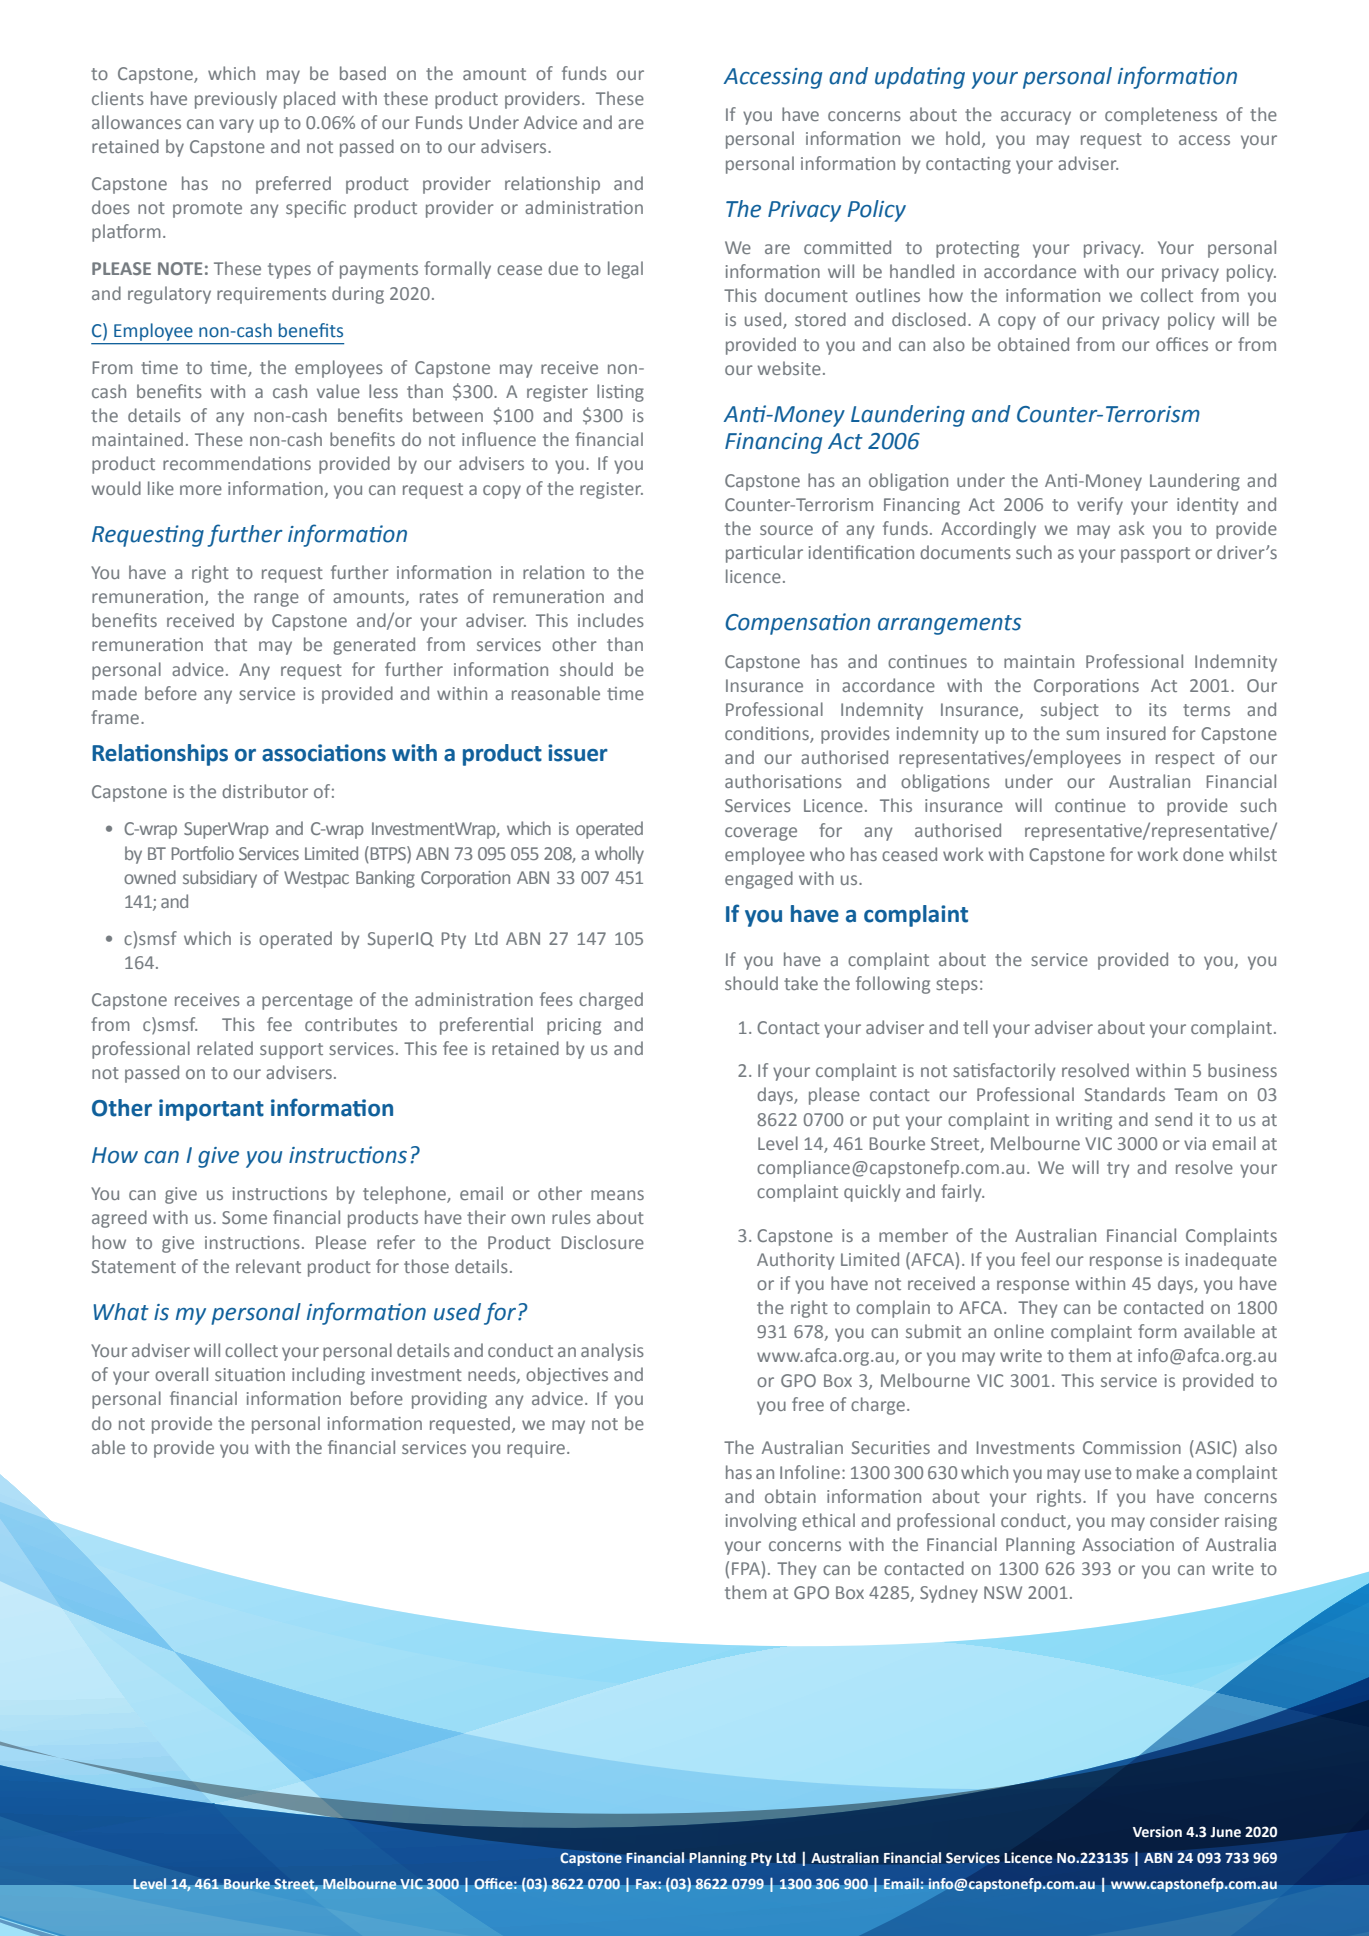 This screenshot has width=1369, height=1936. What do you see at coordinates (236, 126) in the screenshot?
I see `vary` at bounding box center [236, 126].
